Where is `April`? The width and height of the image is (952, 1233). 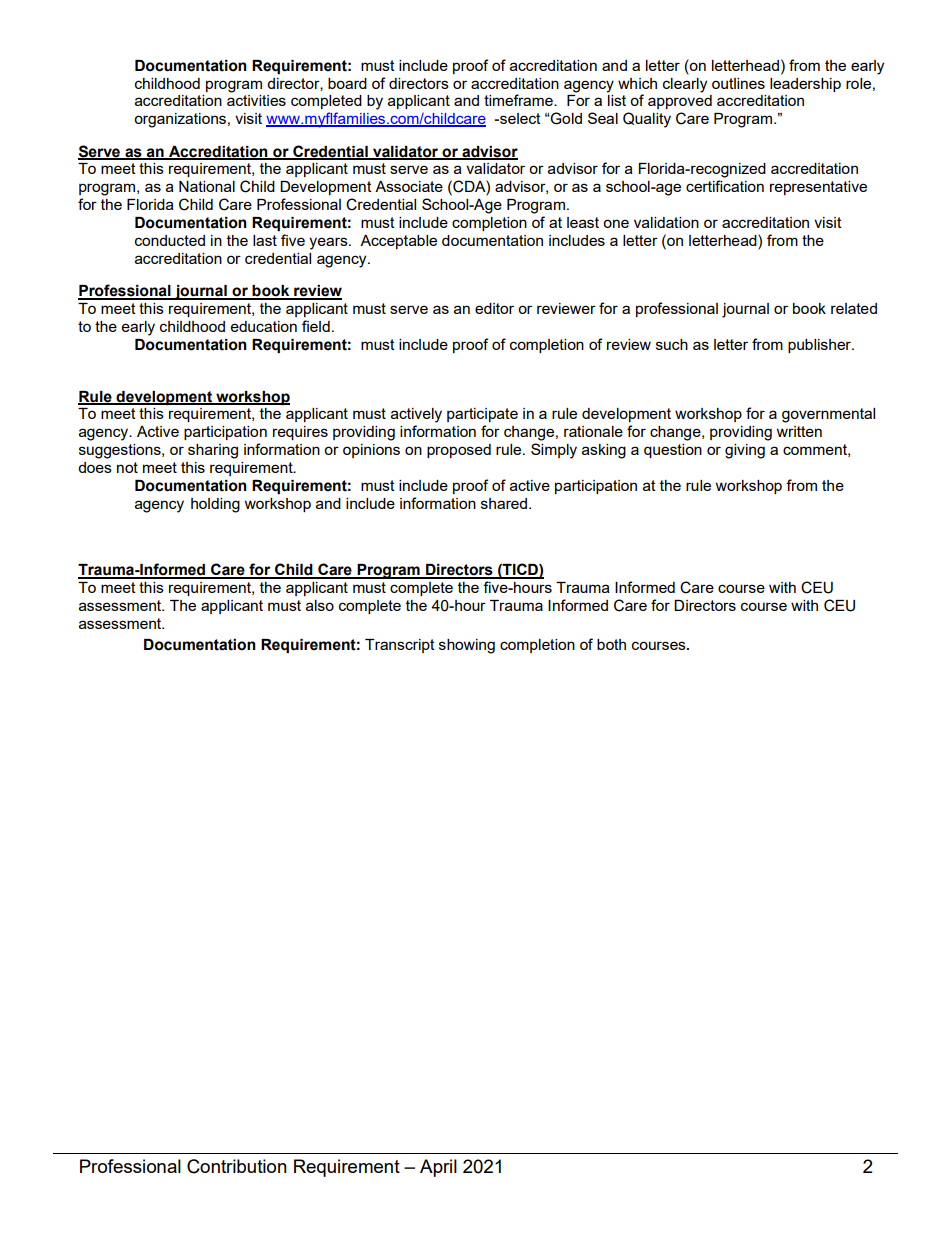 April is located at coordinates (438, 1168).
